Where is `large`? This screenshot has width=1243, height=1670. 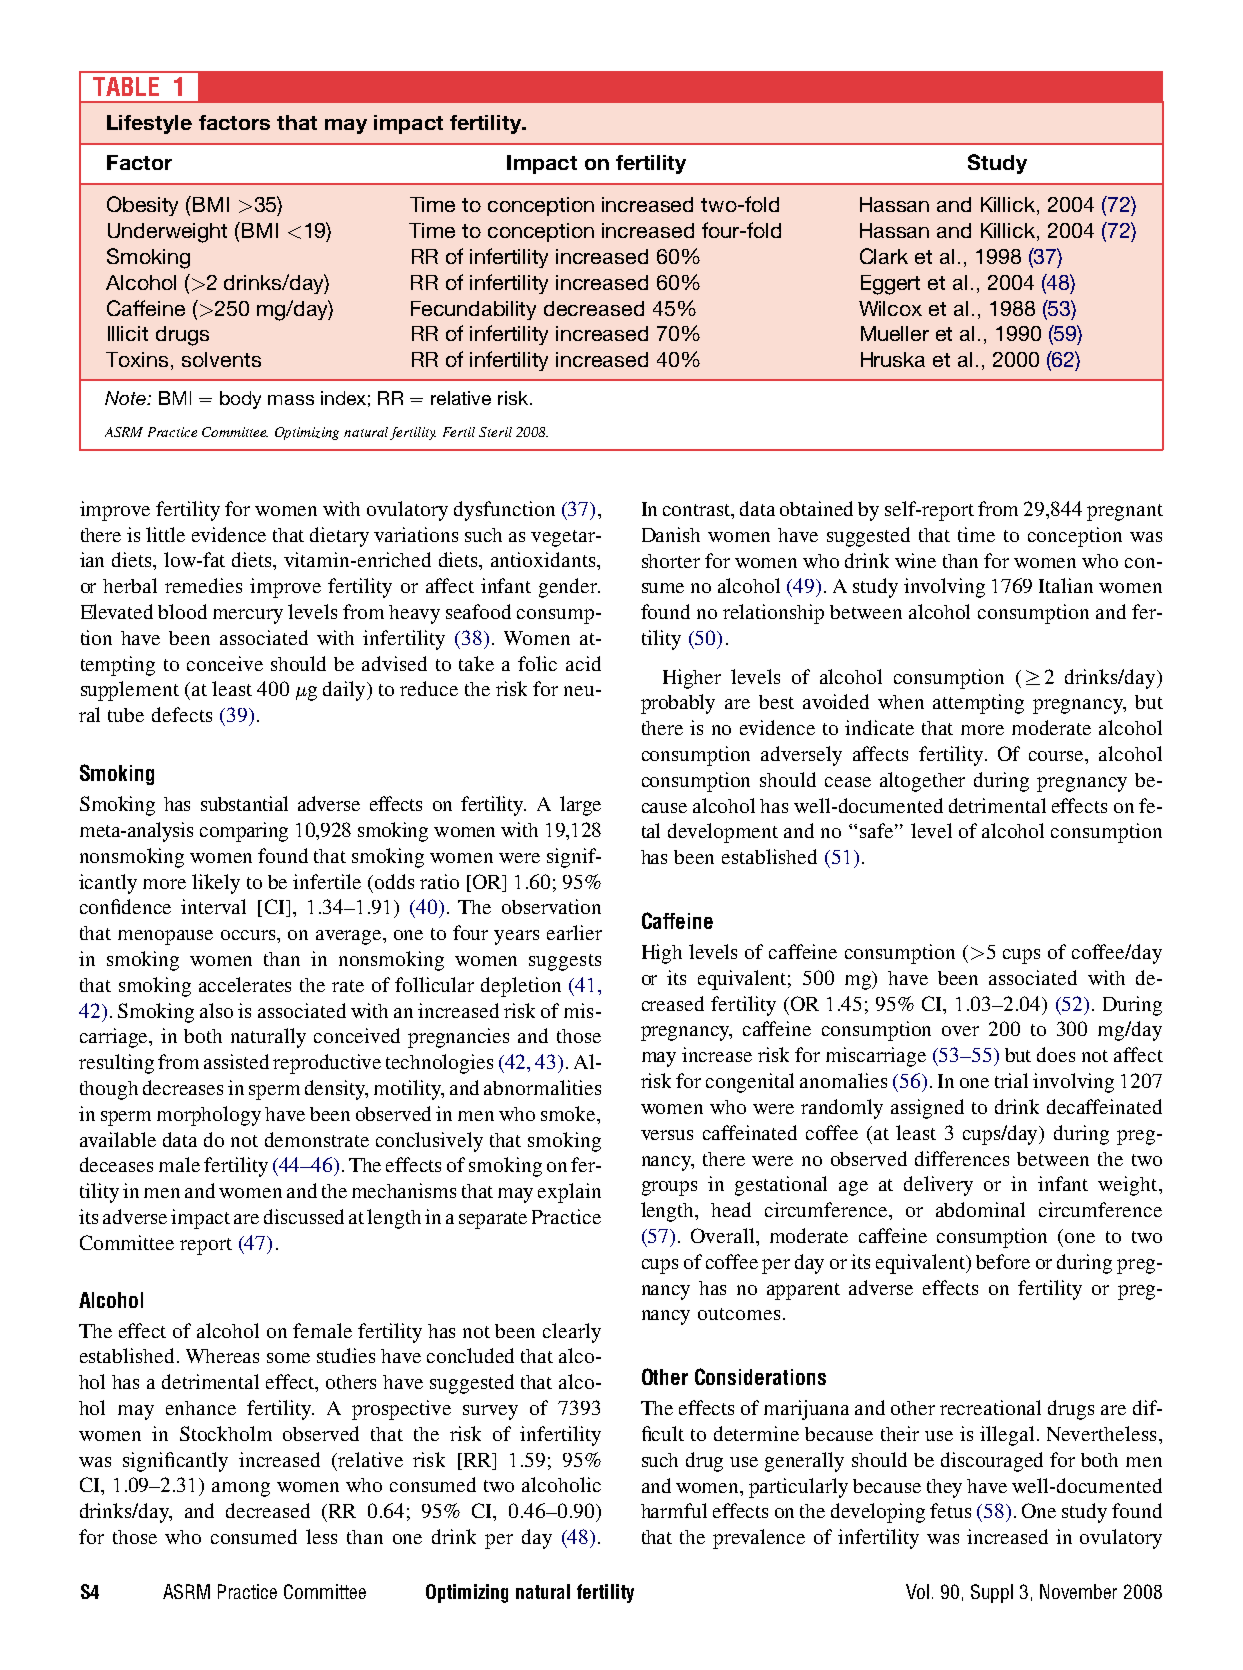
large is located at coordinates (580, 806).
